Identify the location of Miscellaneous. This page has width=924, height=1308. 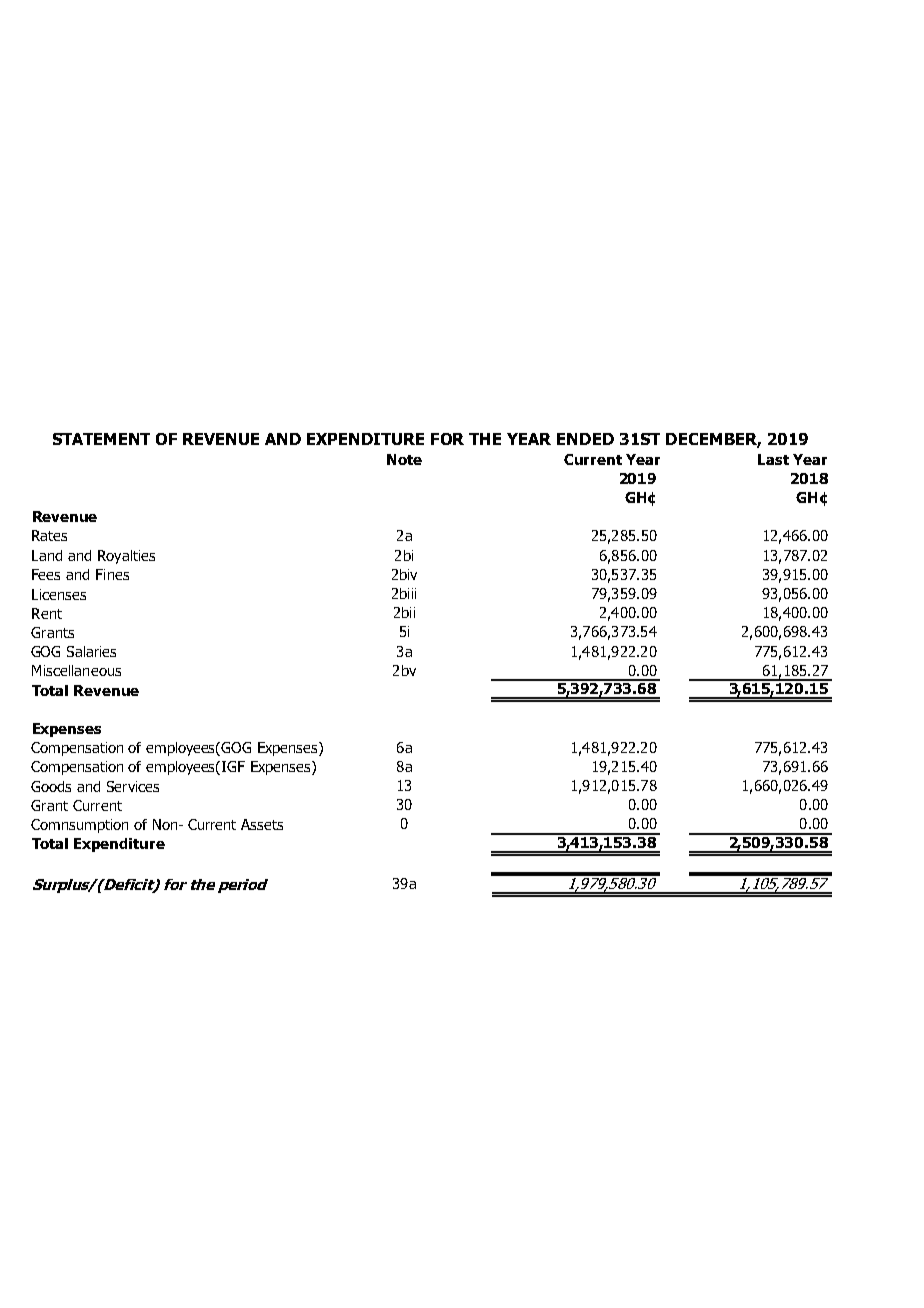
(76, 670).
